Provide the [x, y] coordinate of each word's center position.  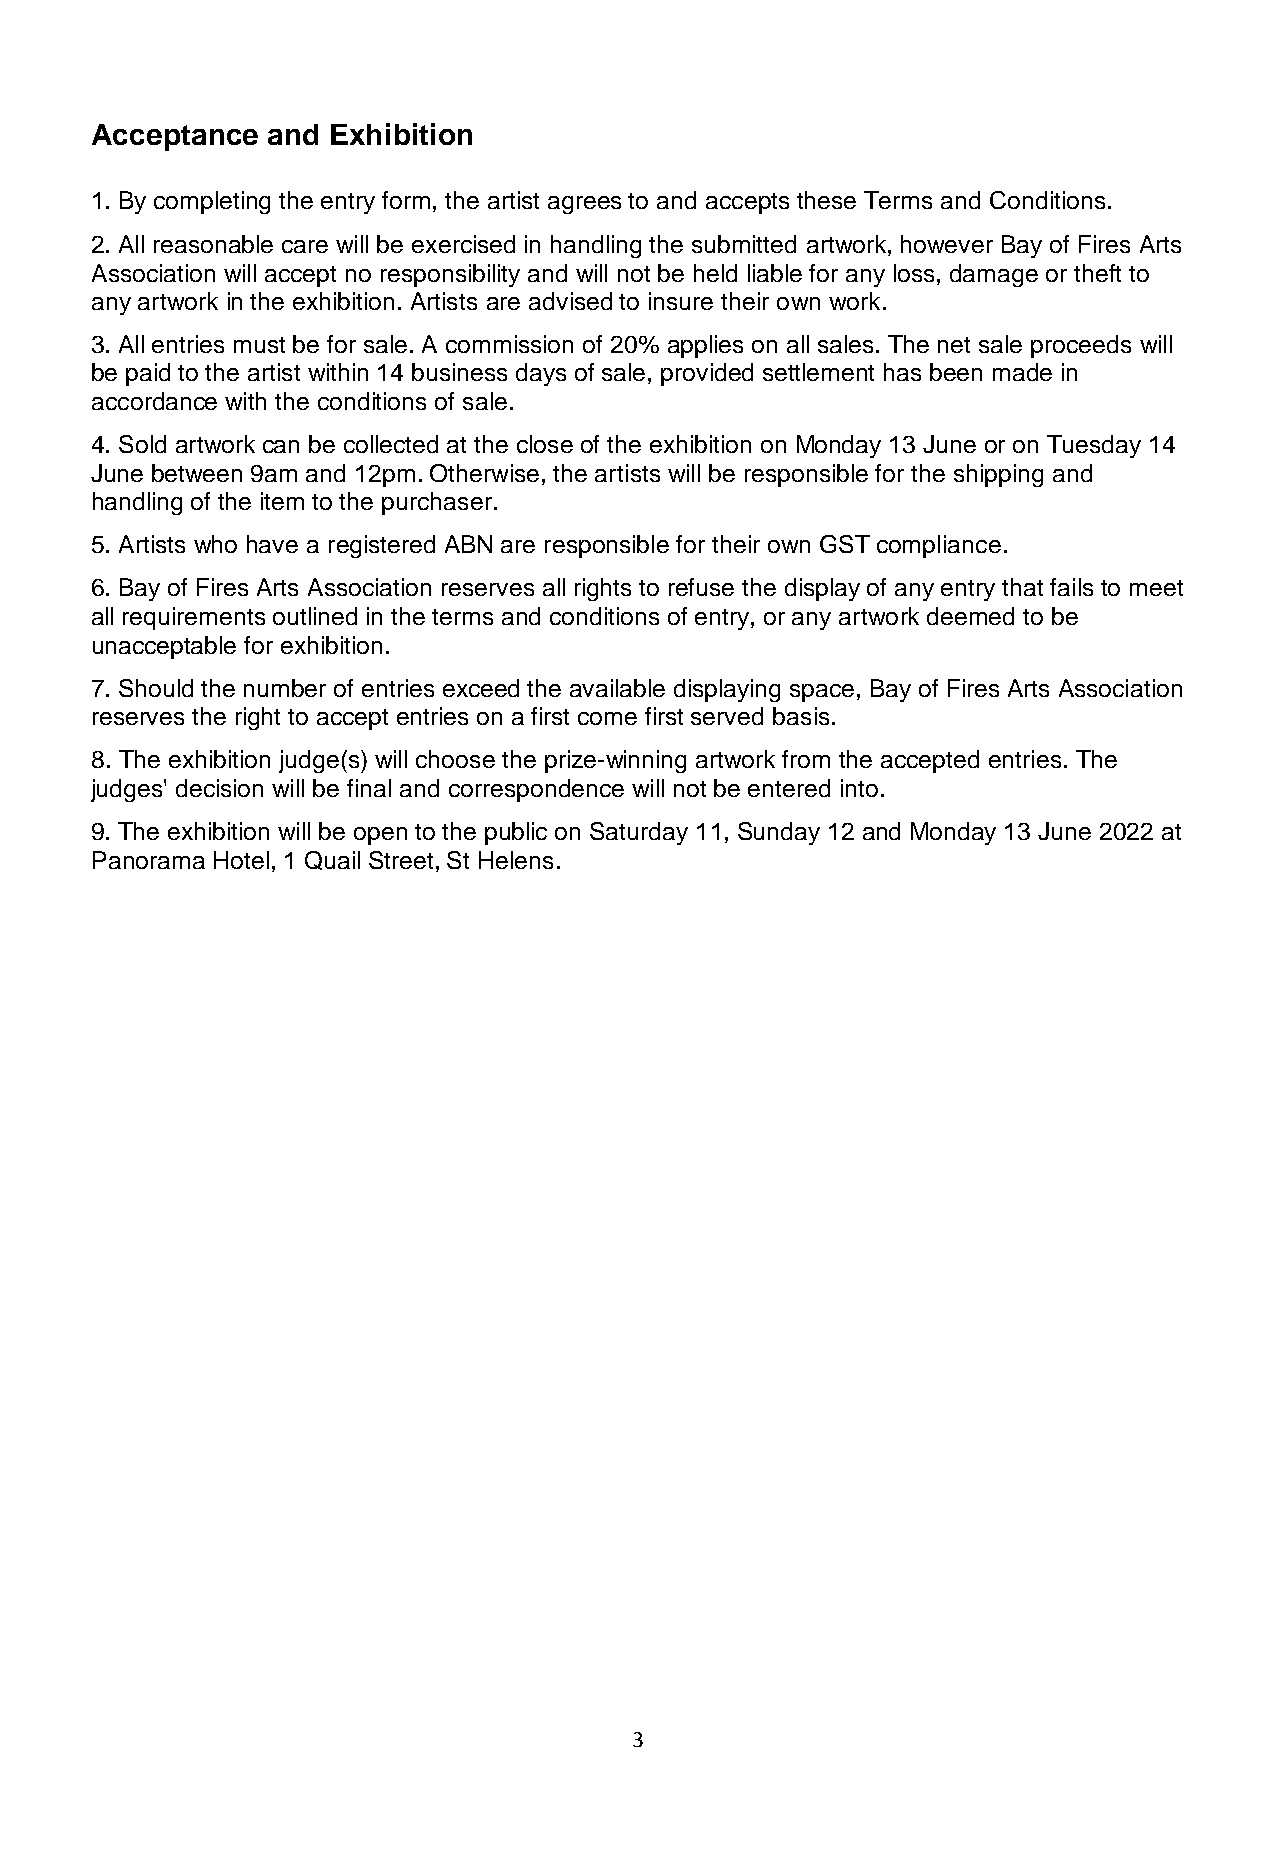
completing [212, 202]
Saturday [639, 833]
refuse [701, 587]
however [947, 244]
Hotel [241, 860]
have [272, 544]
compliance [939, 546]
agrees [584, 205]
